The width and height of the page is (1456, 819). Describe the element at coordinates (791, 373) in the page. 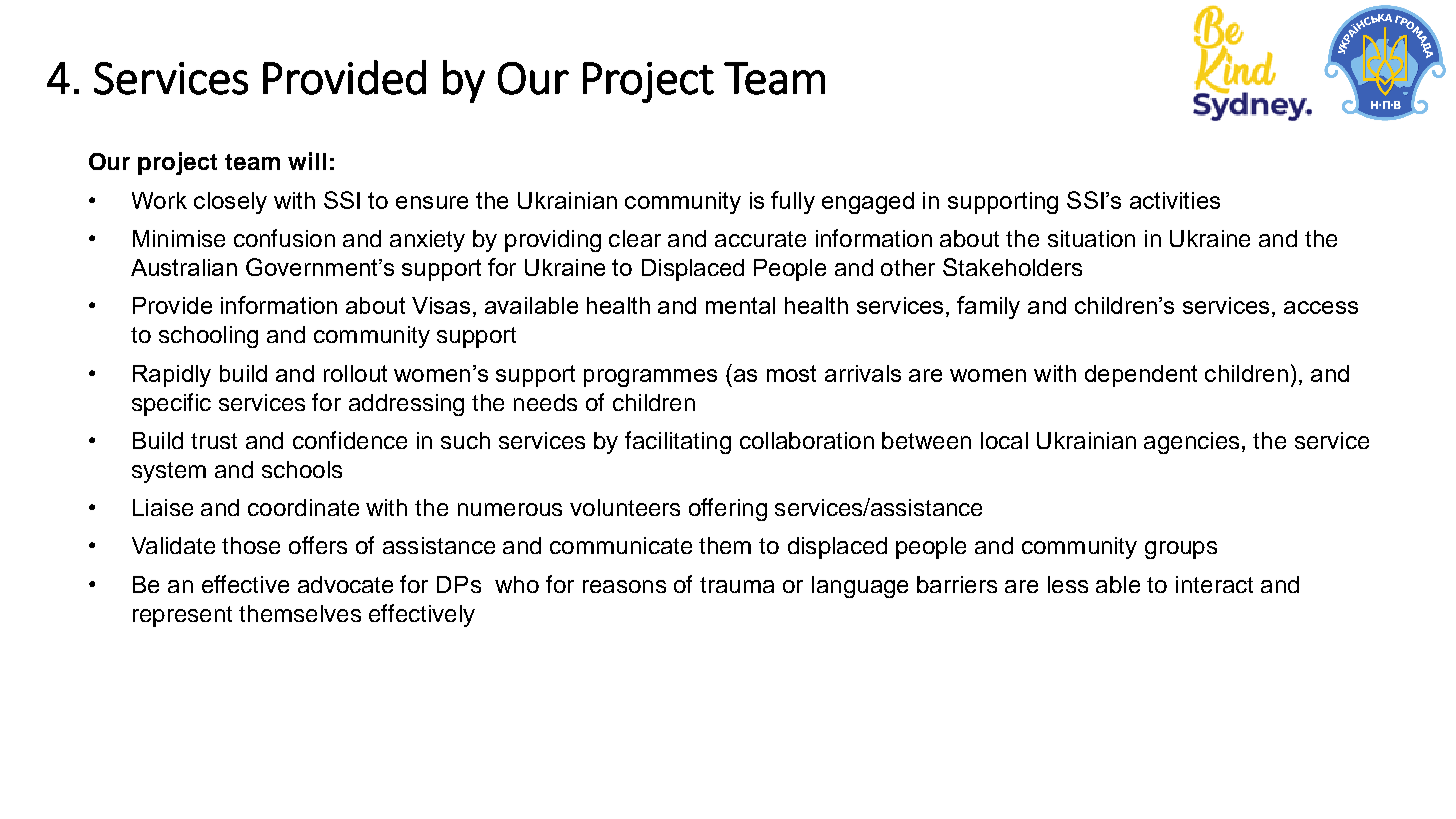

I see `most` at that location.
